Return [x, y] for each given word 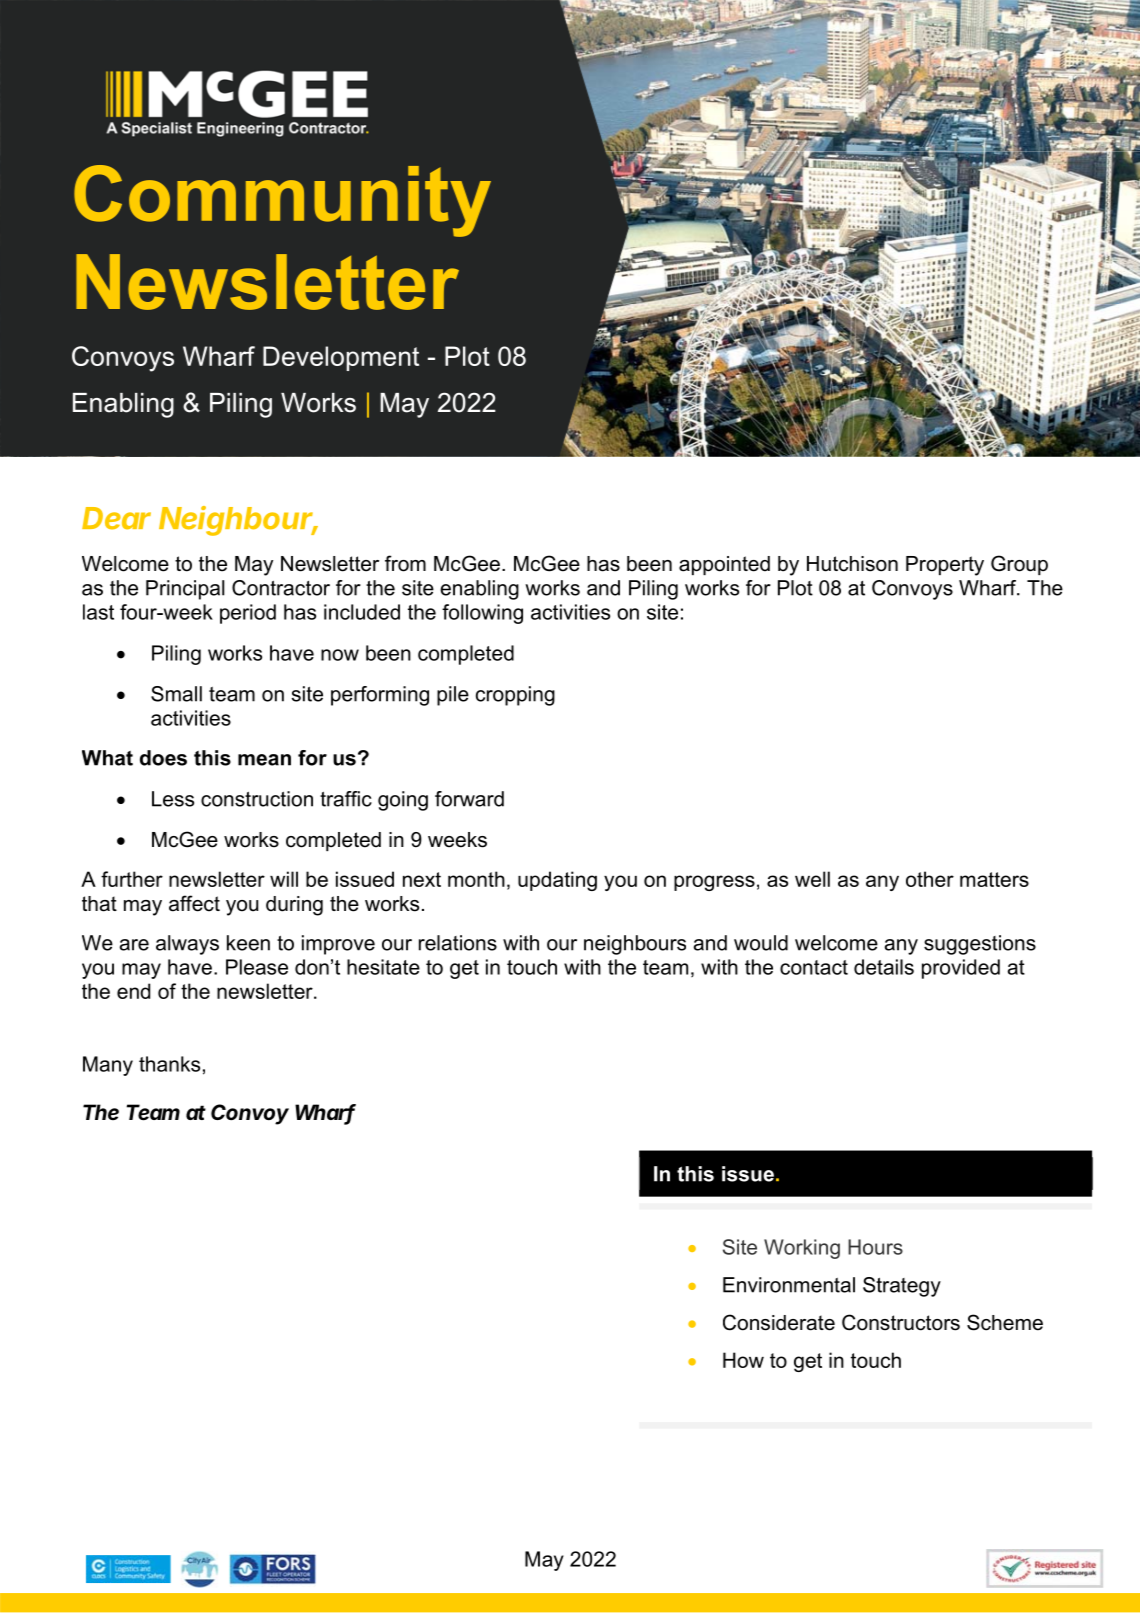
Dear [116, 518]
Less [173, 799]
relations [458, 943]
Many [108, 1066]
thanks [169, 1064]
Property [945, 566]
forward [469, 799]
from [405, 563]
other [930, 879]
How [743, 1360]
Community [282, 201]
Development [341, 358]
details [884, 967]
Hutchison [852, 564]
